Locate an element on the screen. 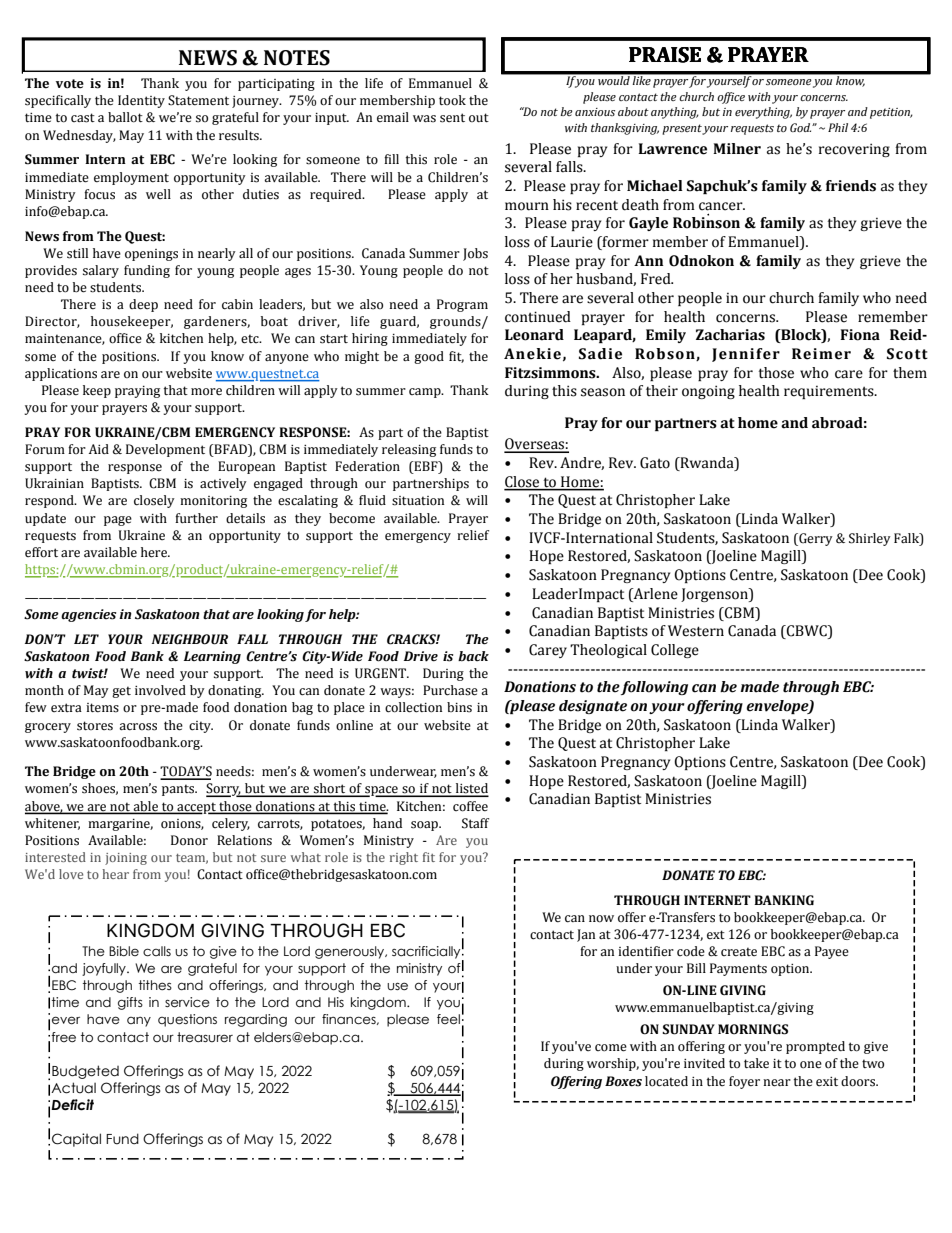 The image size is (952, 1233). back is located at coordinates (473, 656).
